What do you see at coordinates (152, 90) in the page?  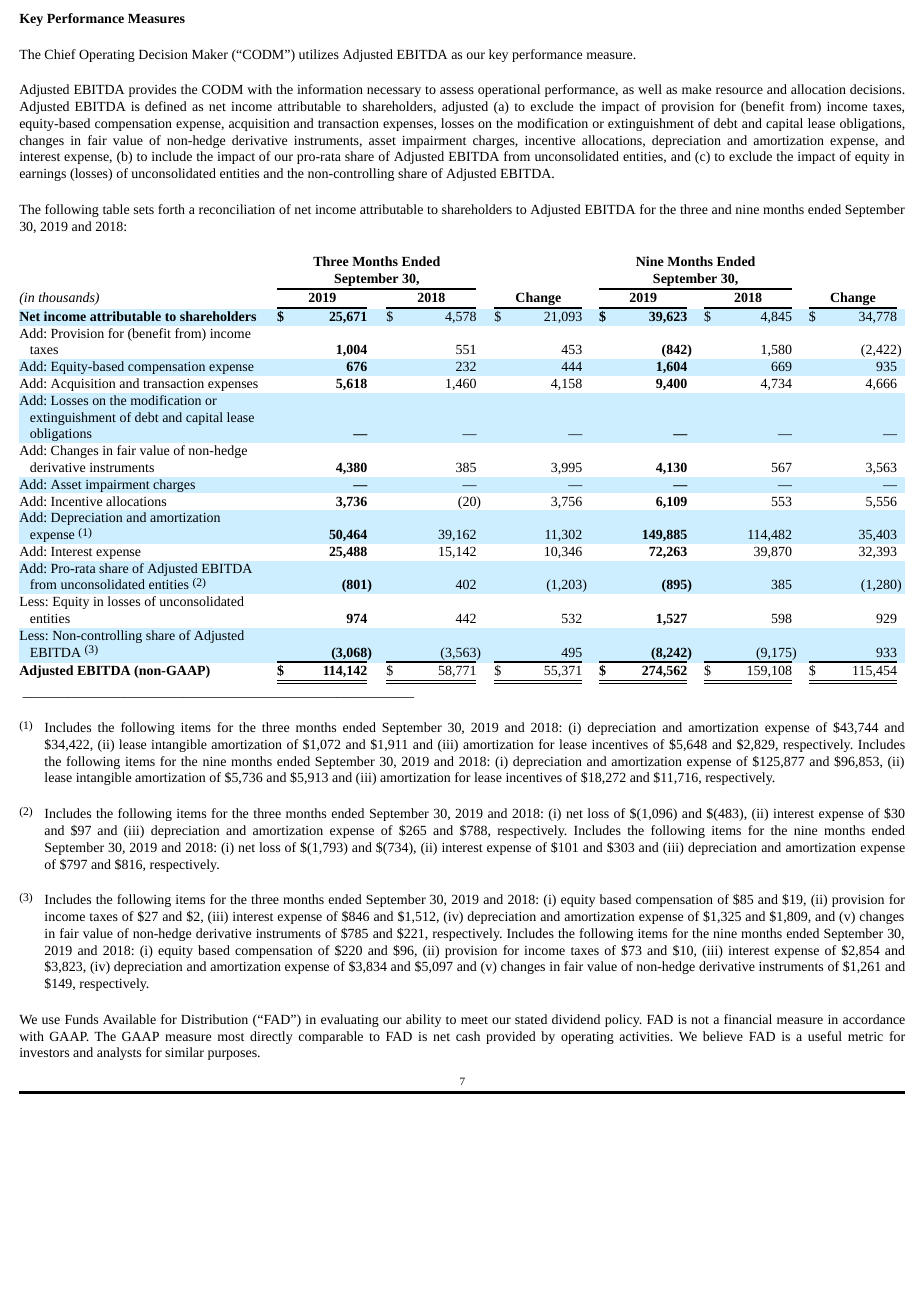 I see `provides` at bounding box center [152, 90].
